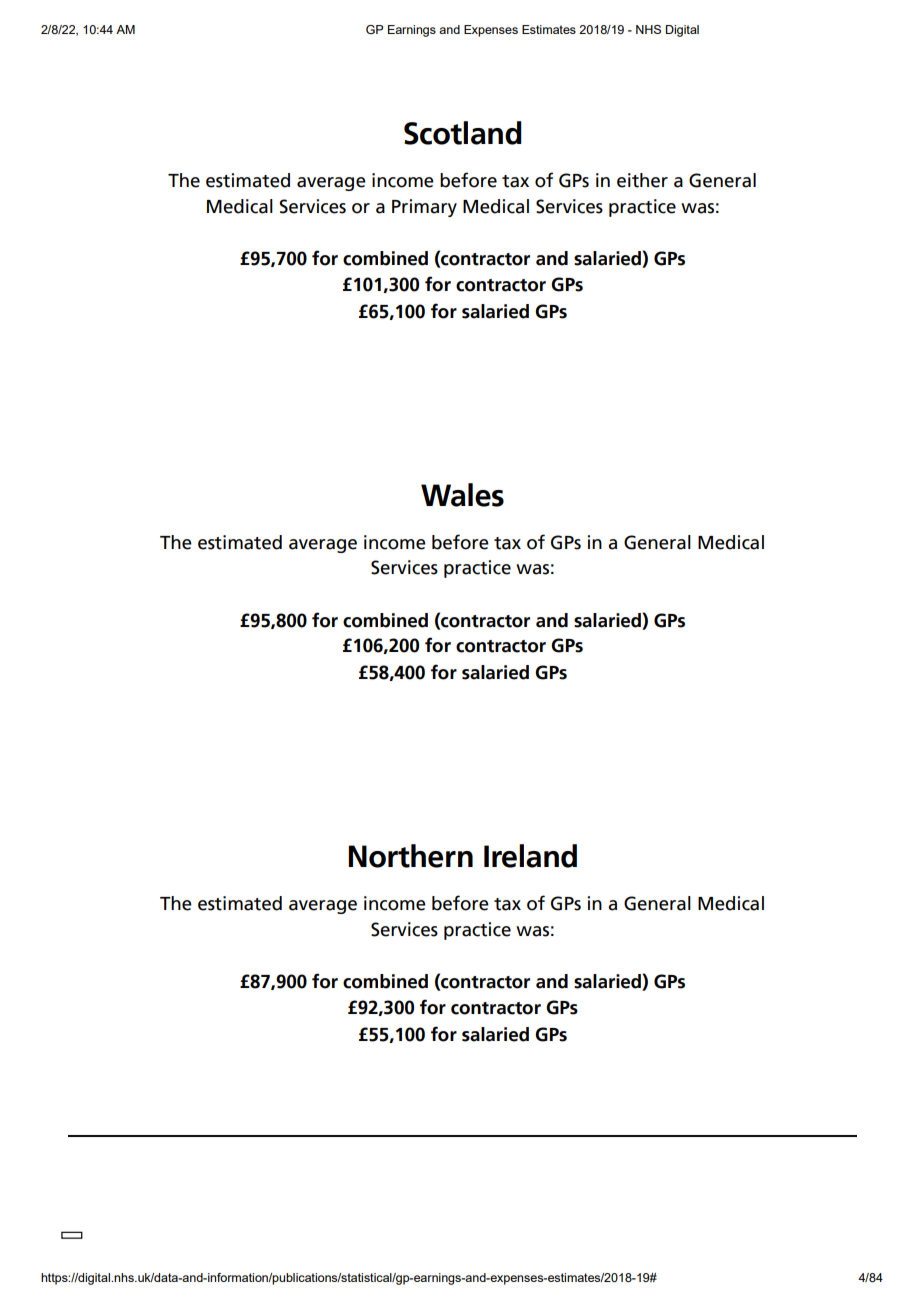  I want to click on Primary, so click(424, 208).
